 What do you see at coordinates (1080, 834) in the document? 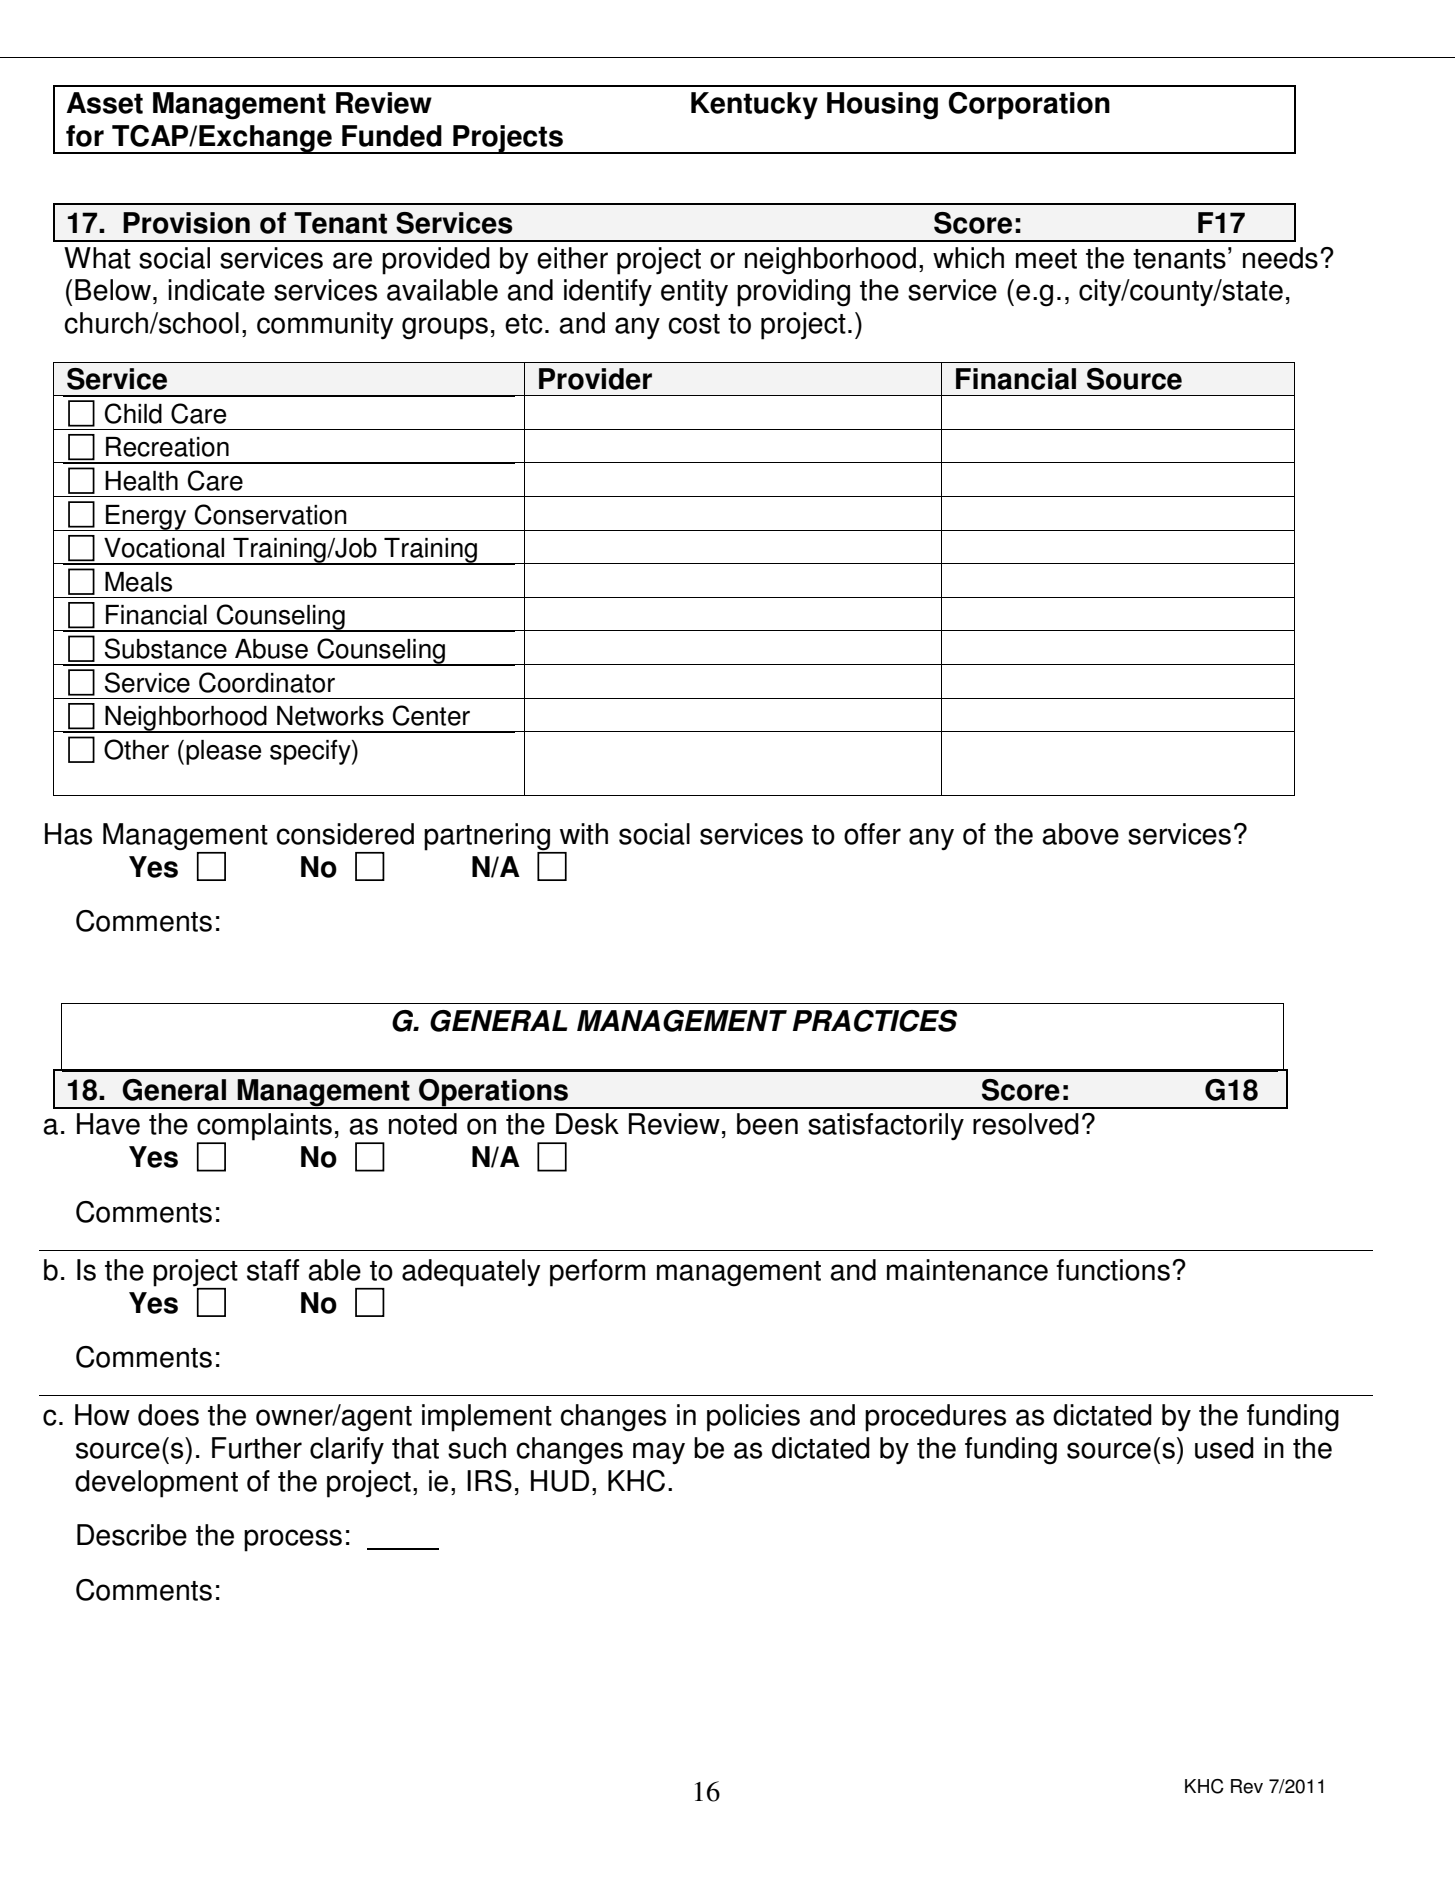
I see `above` at bounding box center [1080, 834].
